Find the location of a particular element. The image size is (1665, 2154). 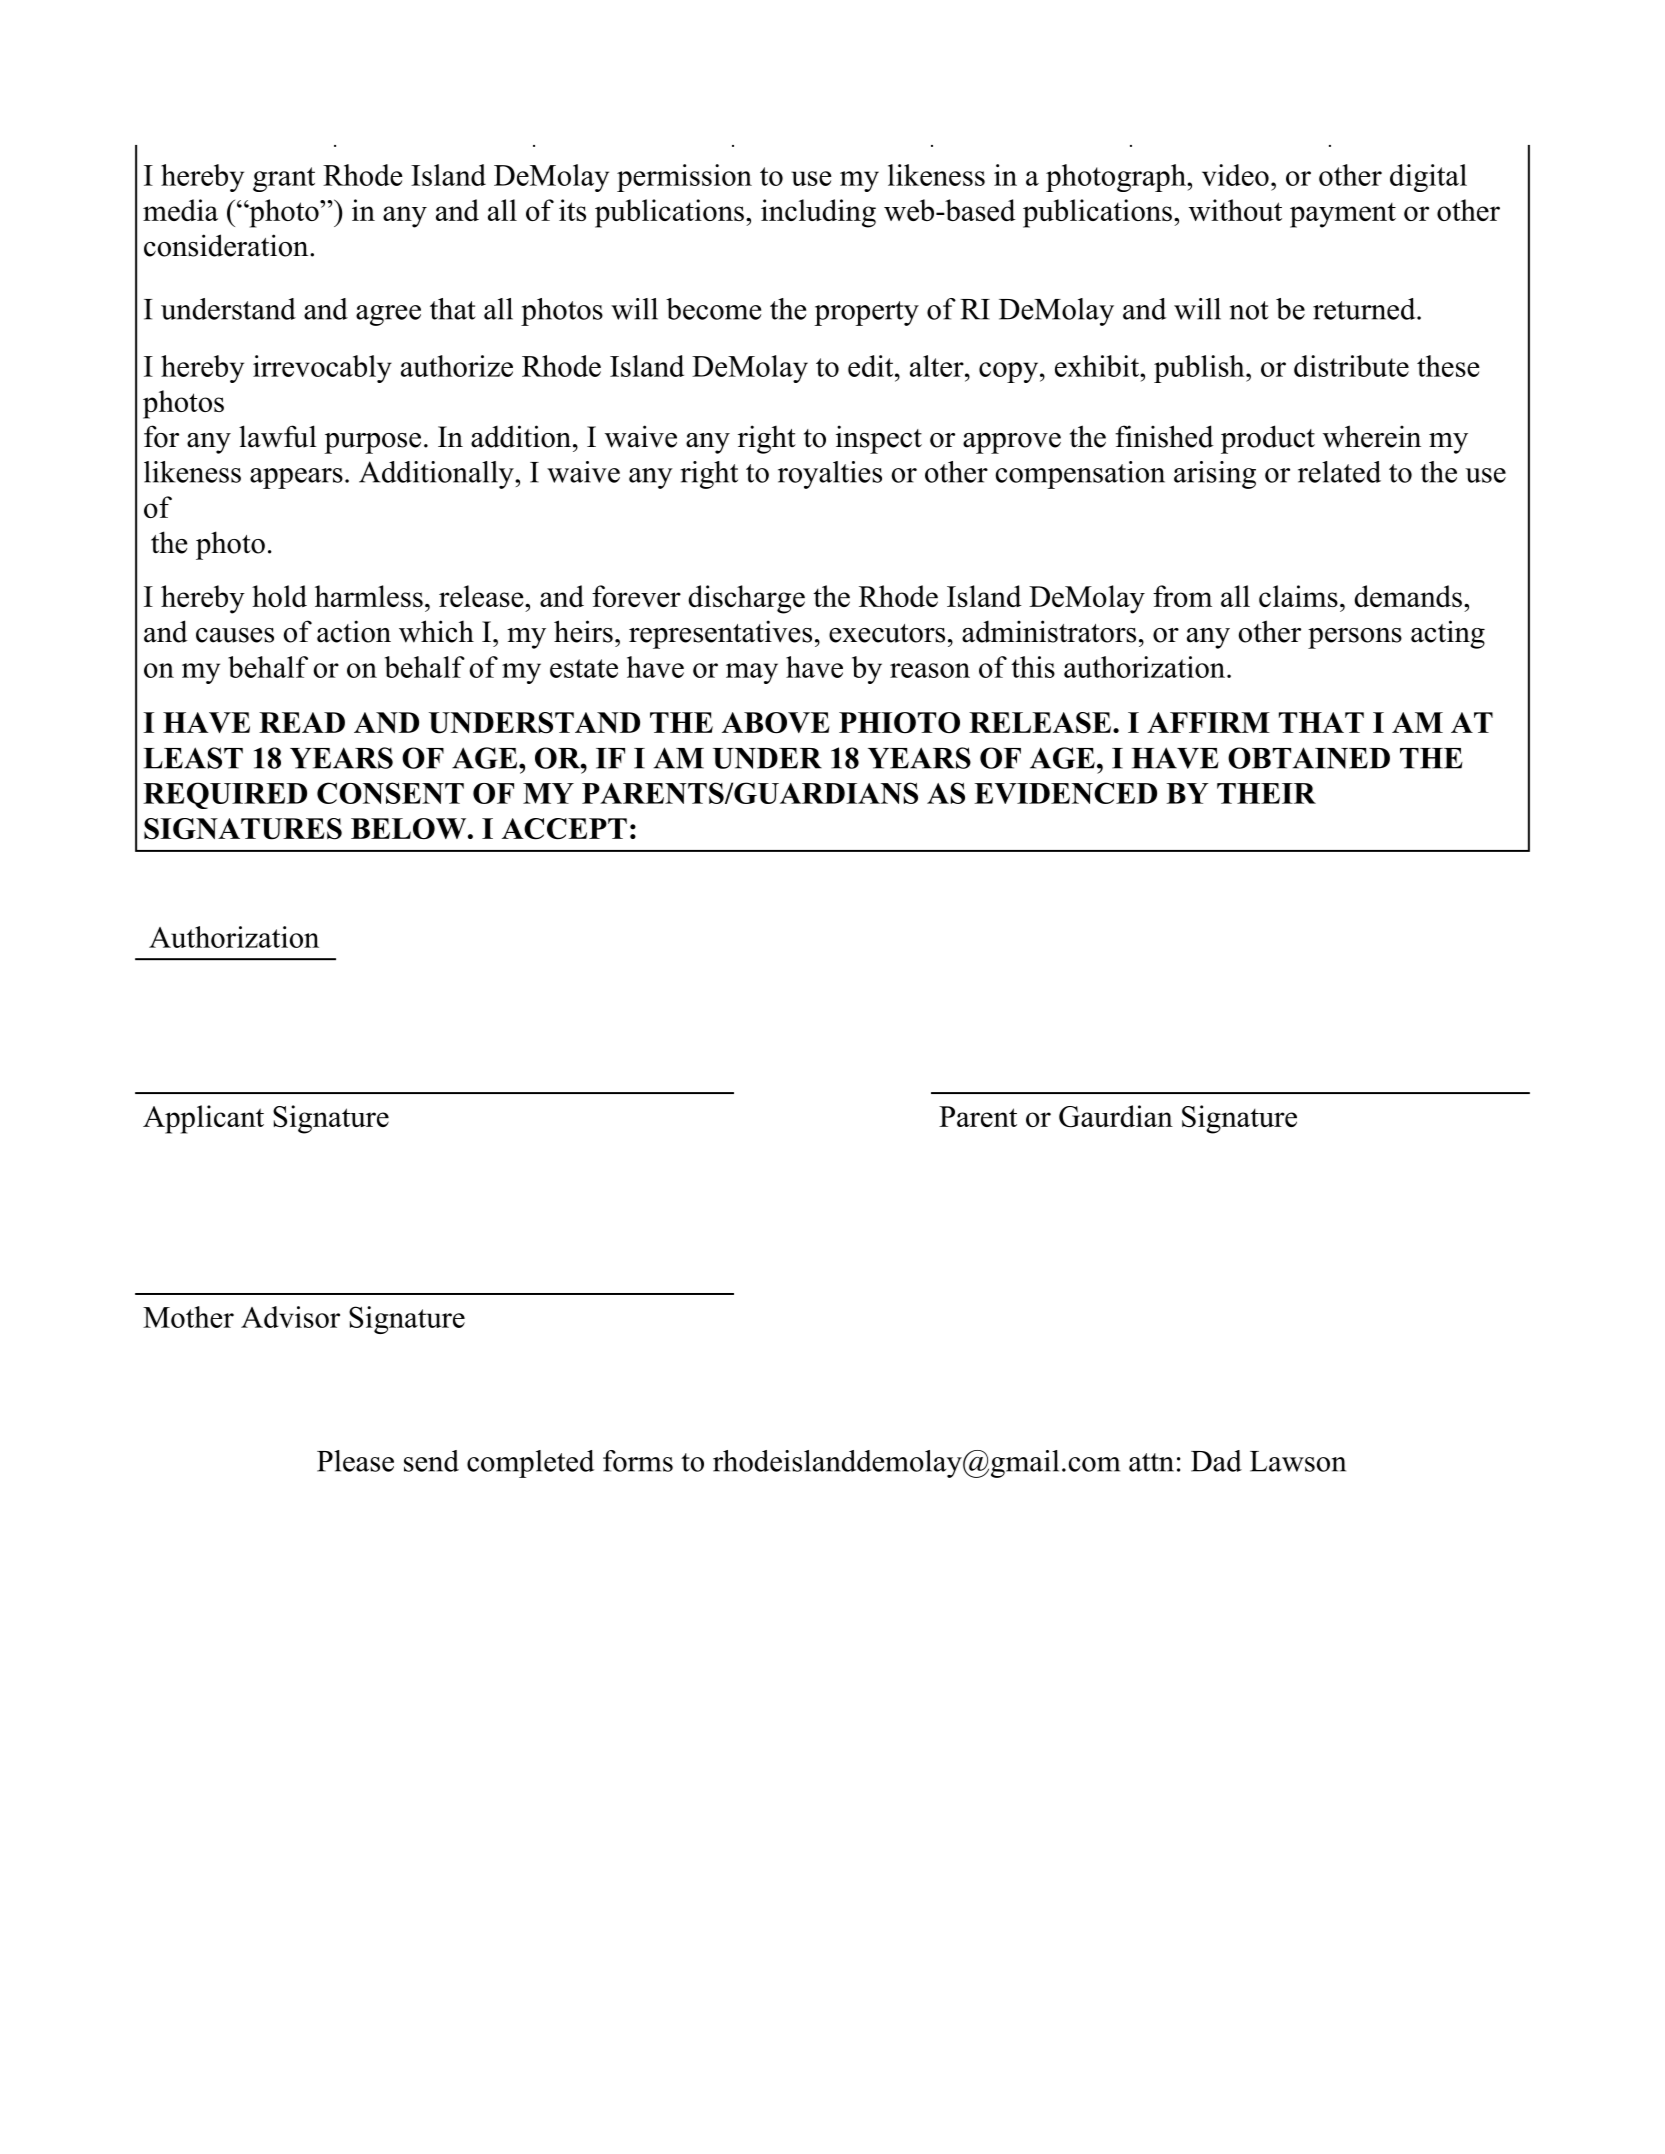

appears is located at coordinates (296, 478).
